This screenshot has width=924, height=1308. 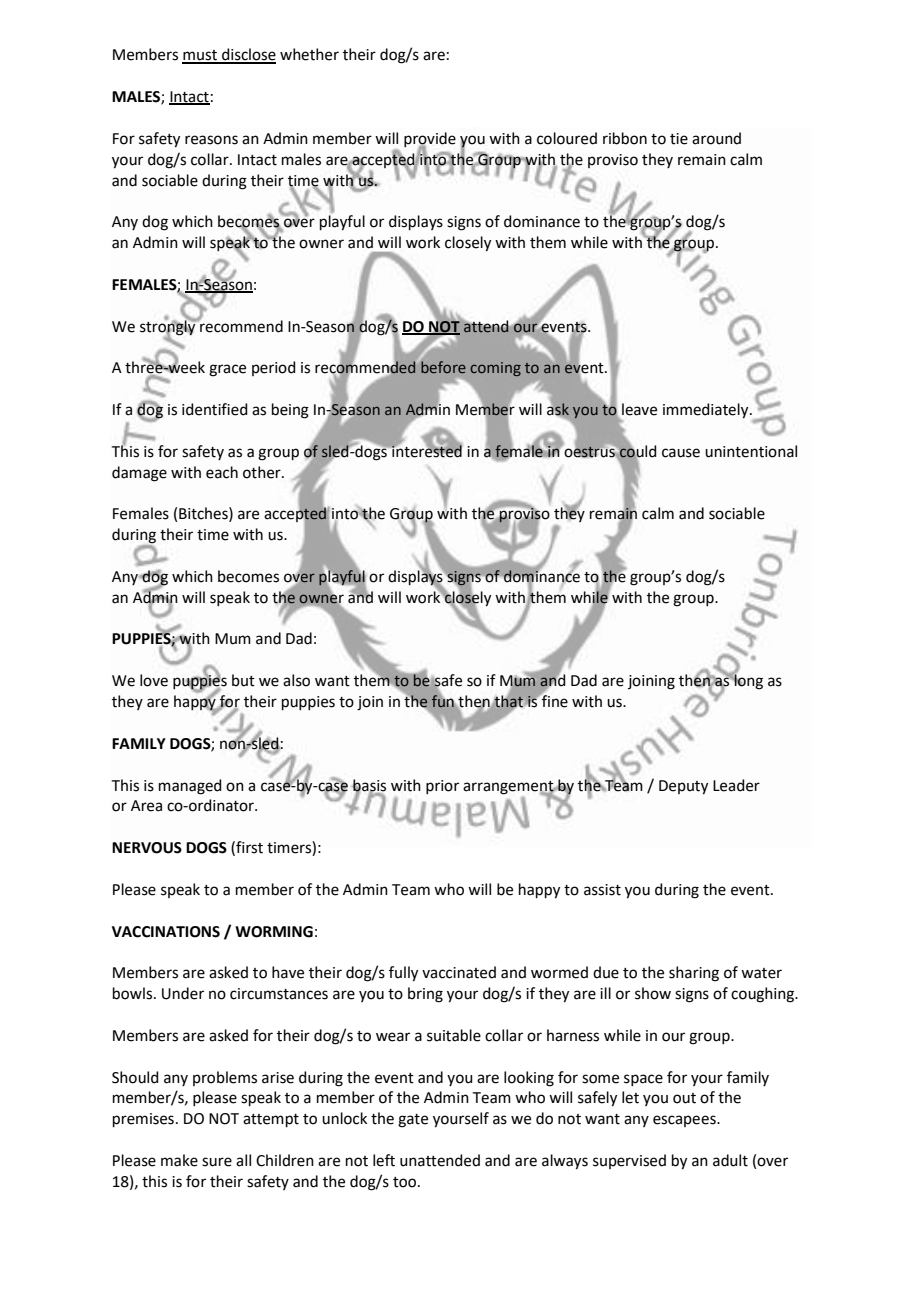 What do you see at coordinates (707, 411) in the screenshot?
I see `immediately` at bounding box center [707, 411].
